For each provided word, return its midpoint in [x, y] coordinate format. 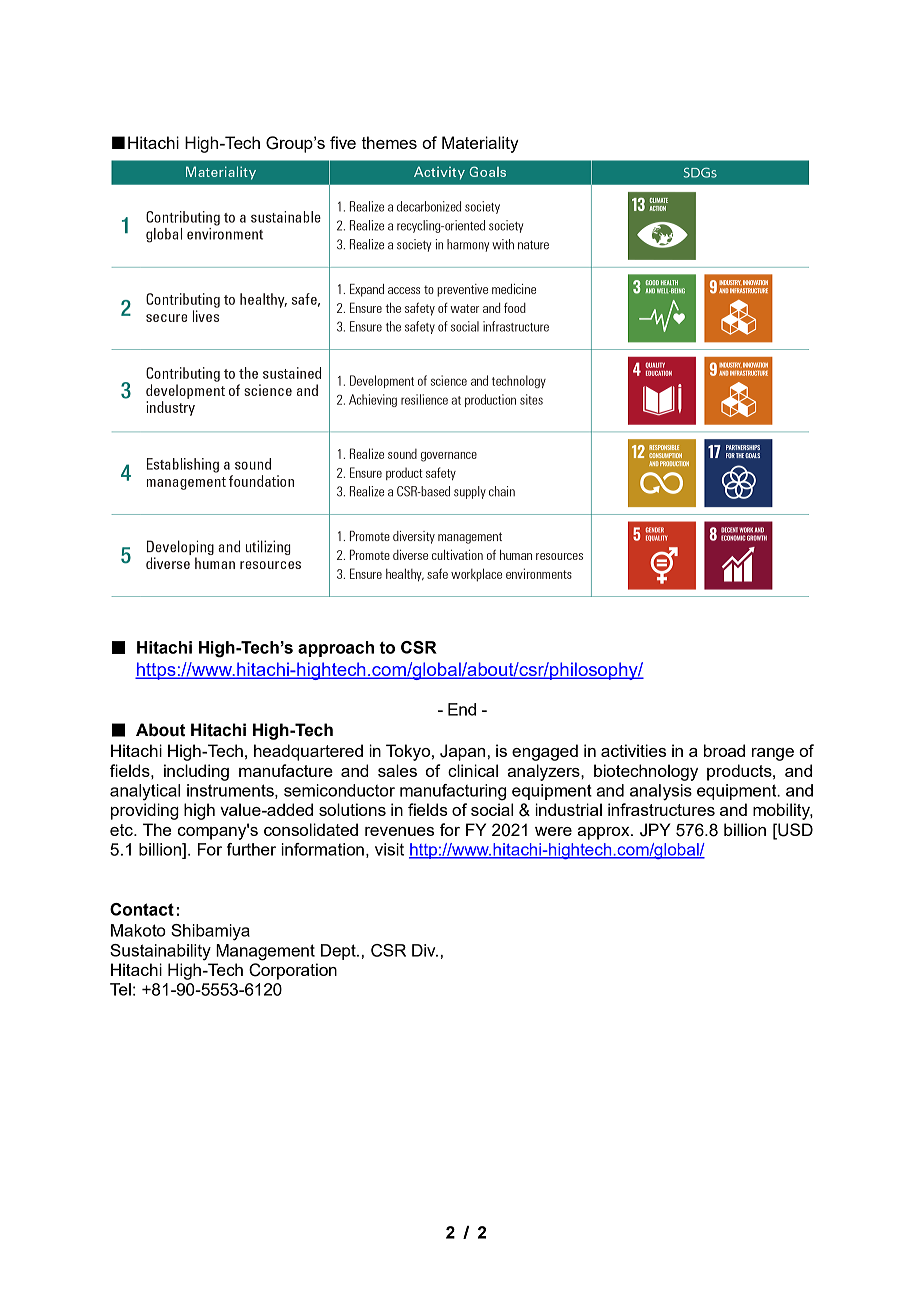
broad [724, 750]
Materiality [480, 144]
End [462, 709]
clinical [473, 770]
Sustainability [160, 952]
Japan [462, 752]
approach [336, 649]
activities [633, 750]
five [343, 142]
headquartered [308, 752]
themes [389, 142]
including [196, 772]
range [773, 754]
